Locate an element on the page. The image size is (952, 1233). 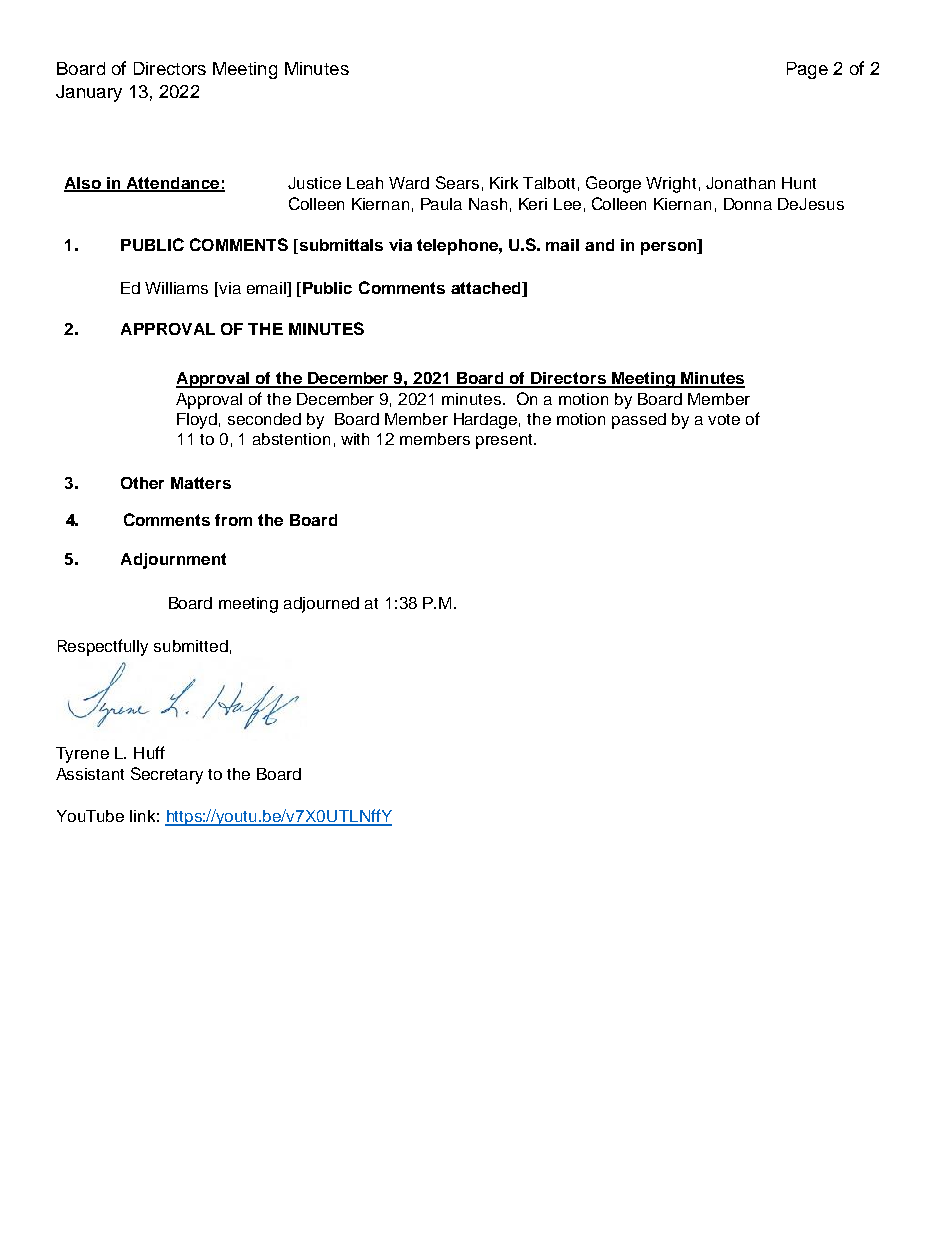
from is located at coordinates (233, 520).
